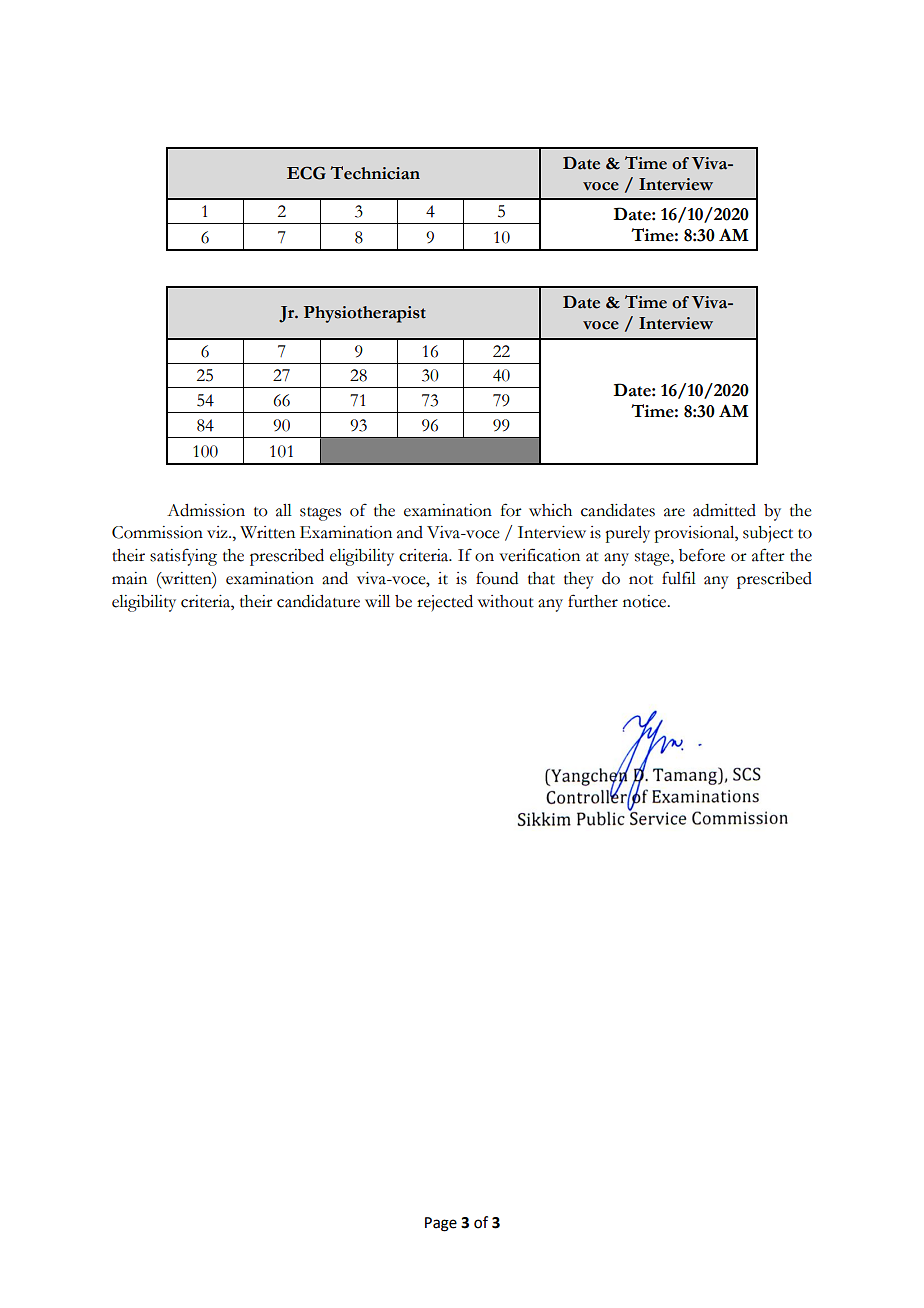 This page has height=1308, width=924. I want to click on Physiotherapist, so click(365, 314).
